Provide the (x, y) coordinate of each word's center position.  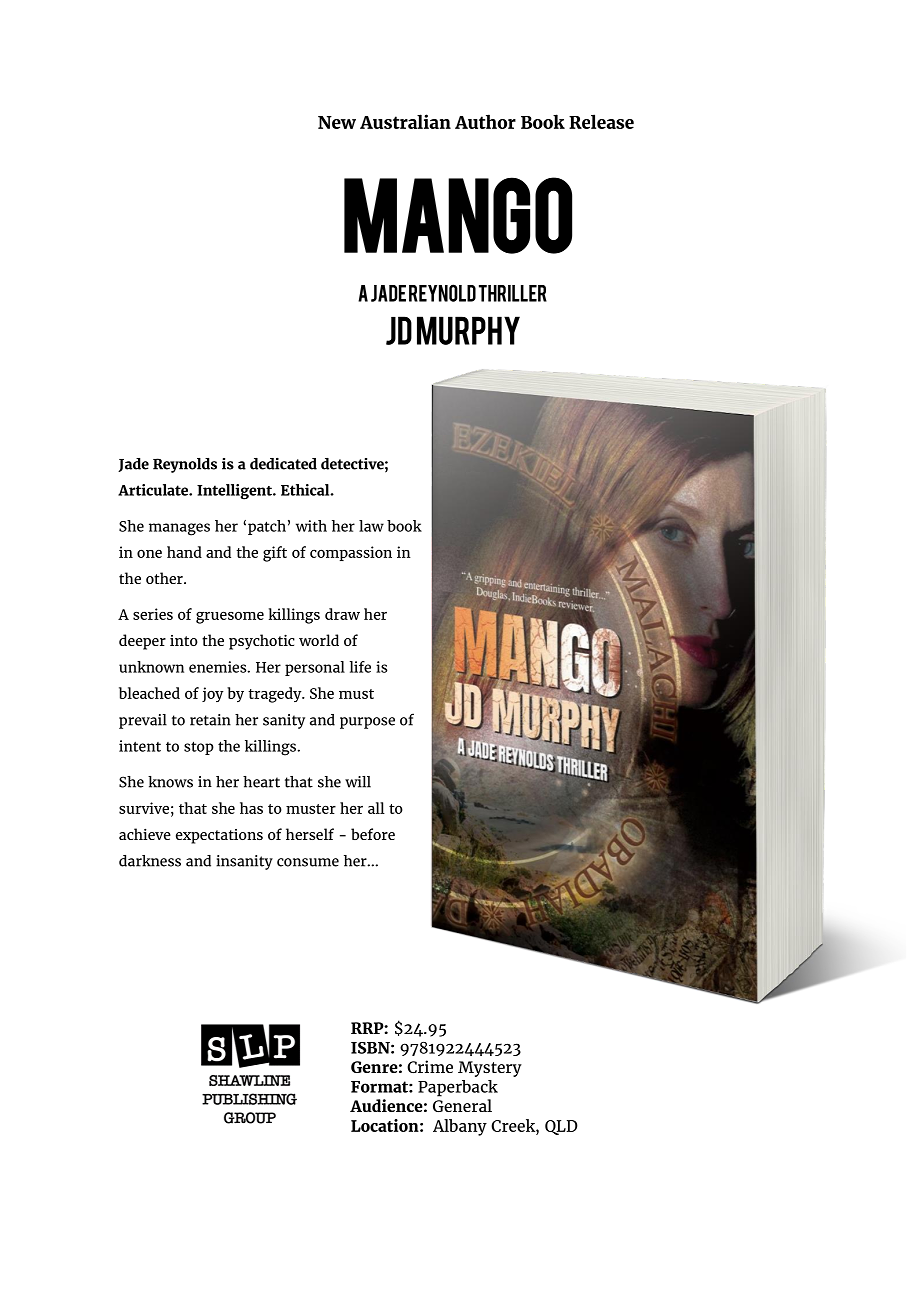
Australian (405, 121)
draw (342, 614)
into (184, 640)
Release (601, 121)
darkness (150, 861)
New (337, 122)
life (360, 667)
